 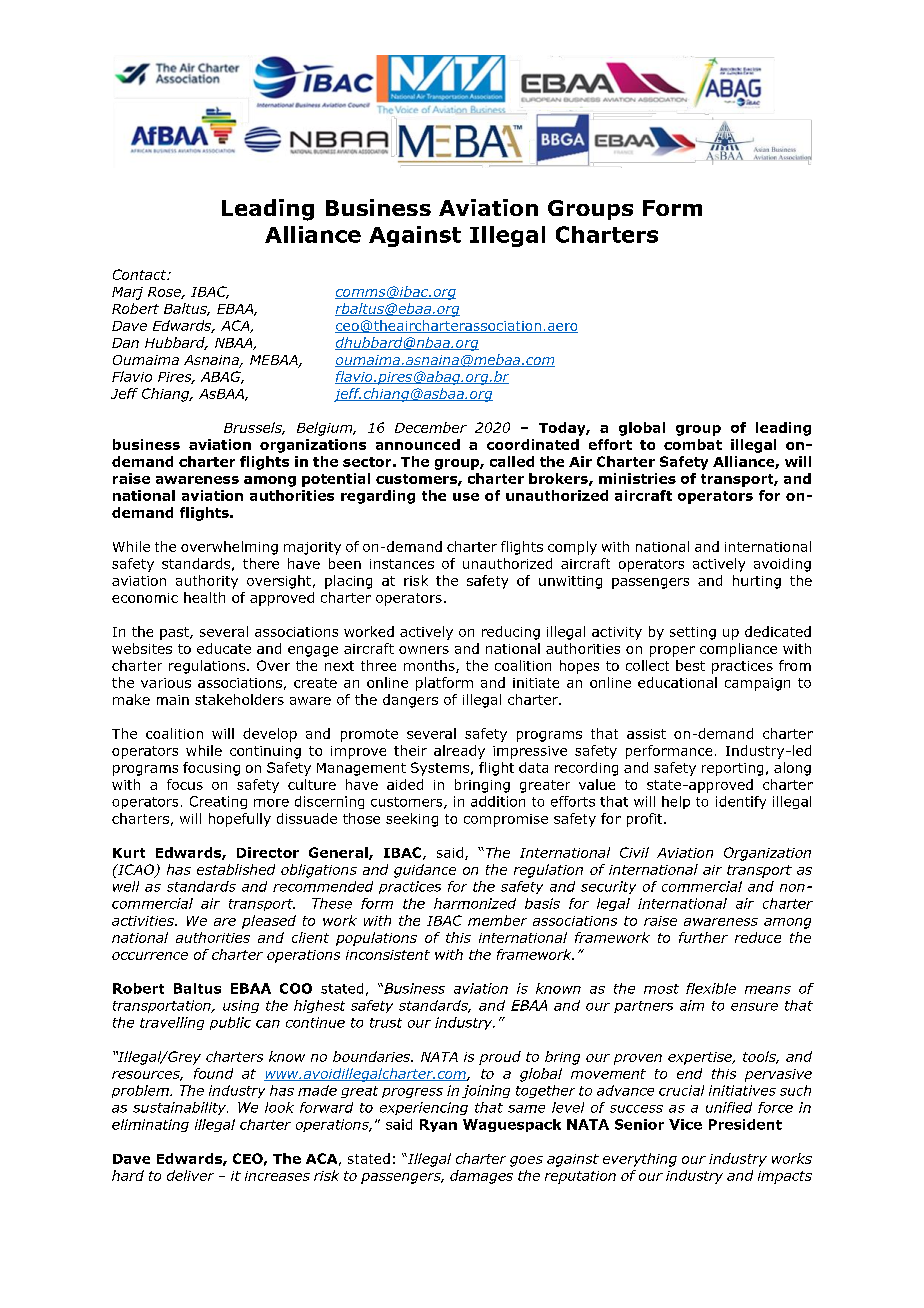 What do you see at coordinates (438, 1125) in the page?
I see `Ryan` at bounding box center [438, 1125].
